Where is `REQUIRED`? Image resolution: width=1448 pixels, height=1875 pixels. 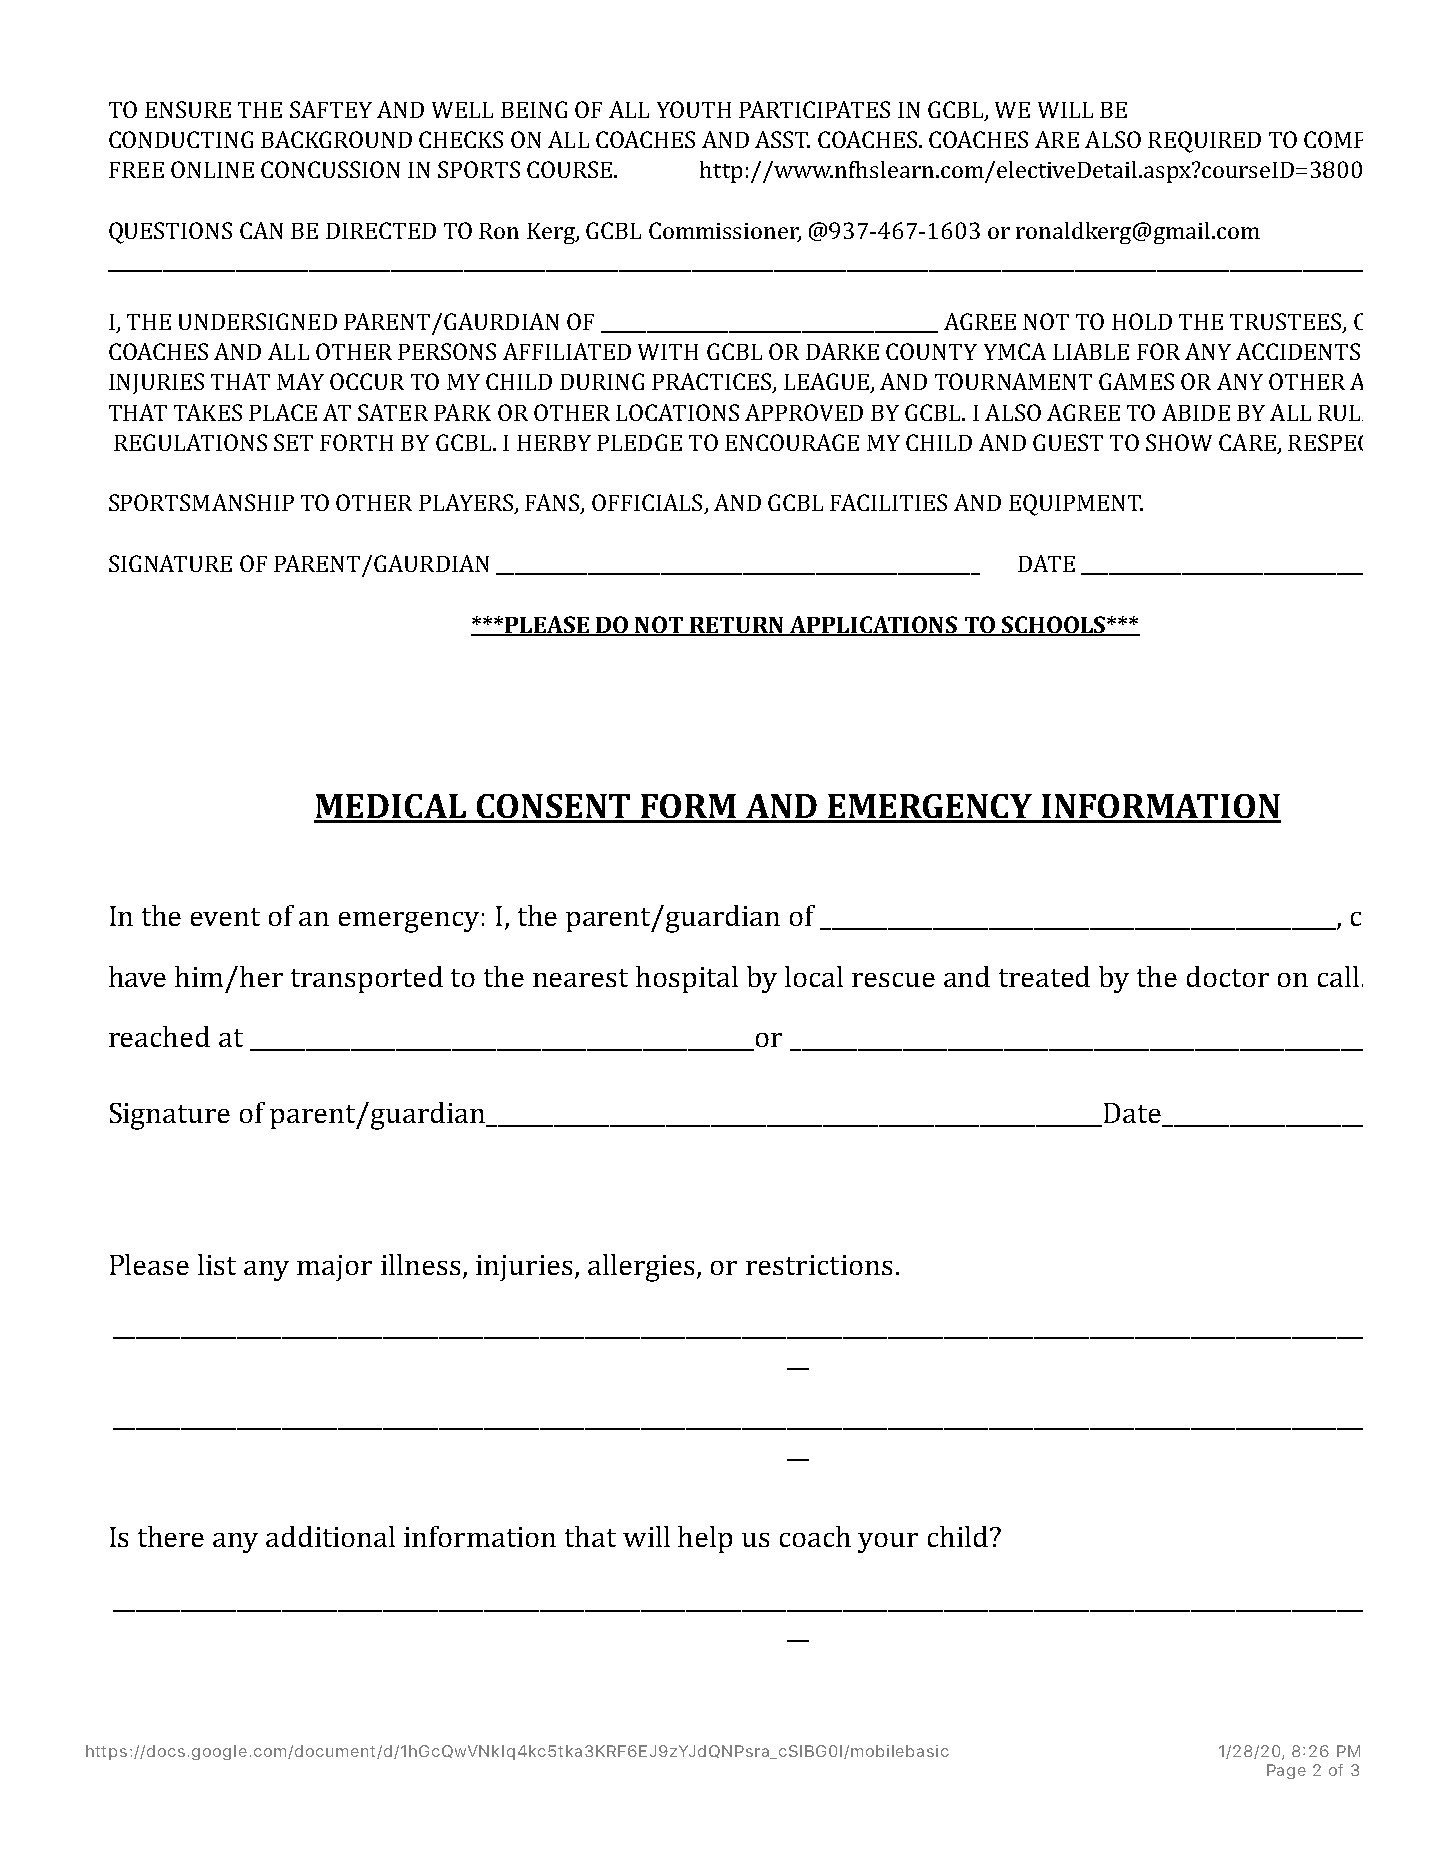 REQUIRED is located at coordinates (1204, 142).
